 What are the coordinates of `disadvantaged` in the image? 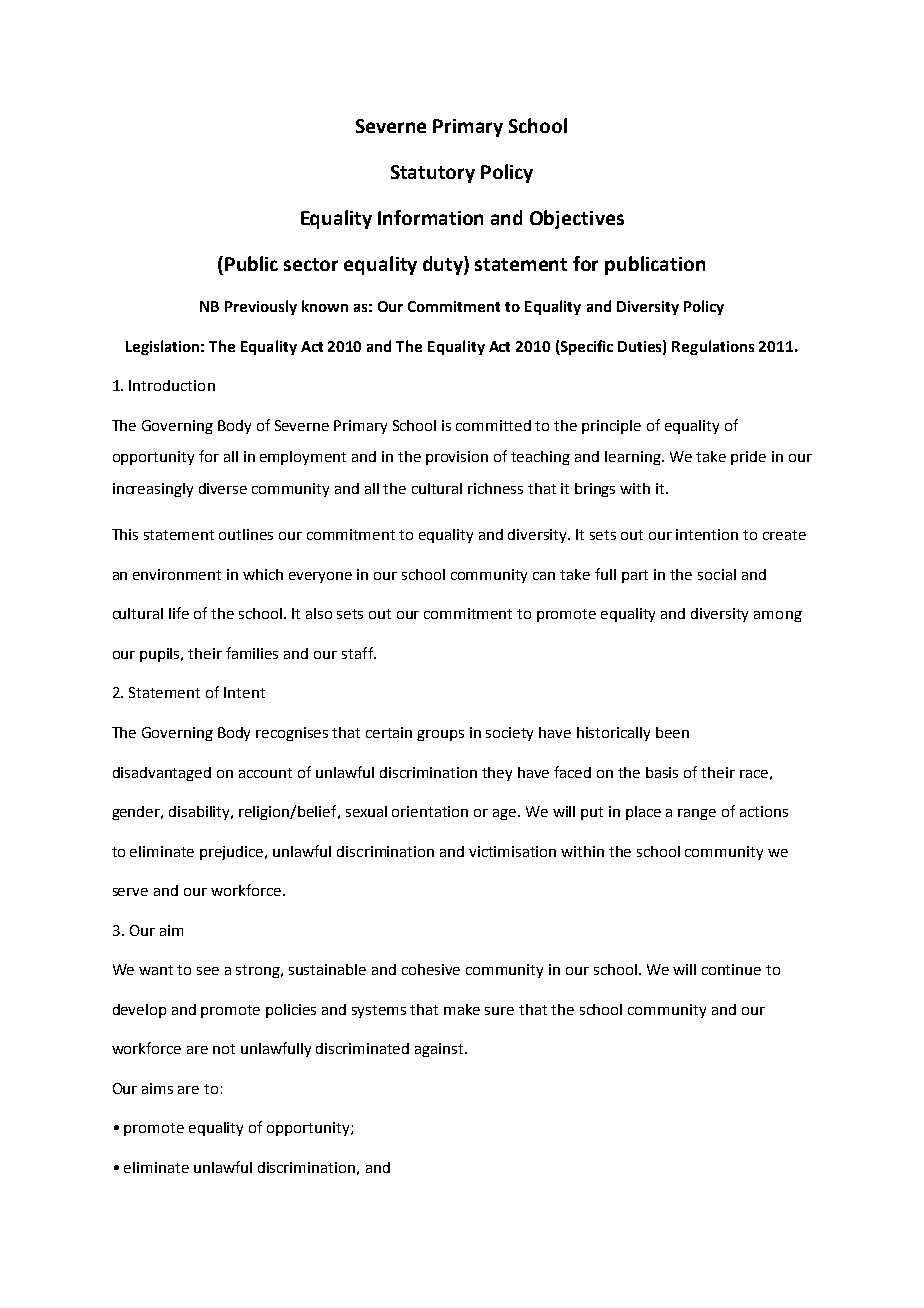 It's located at (162, 774).
